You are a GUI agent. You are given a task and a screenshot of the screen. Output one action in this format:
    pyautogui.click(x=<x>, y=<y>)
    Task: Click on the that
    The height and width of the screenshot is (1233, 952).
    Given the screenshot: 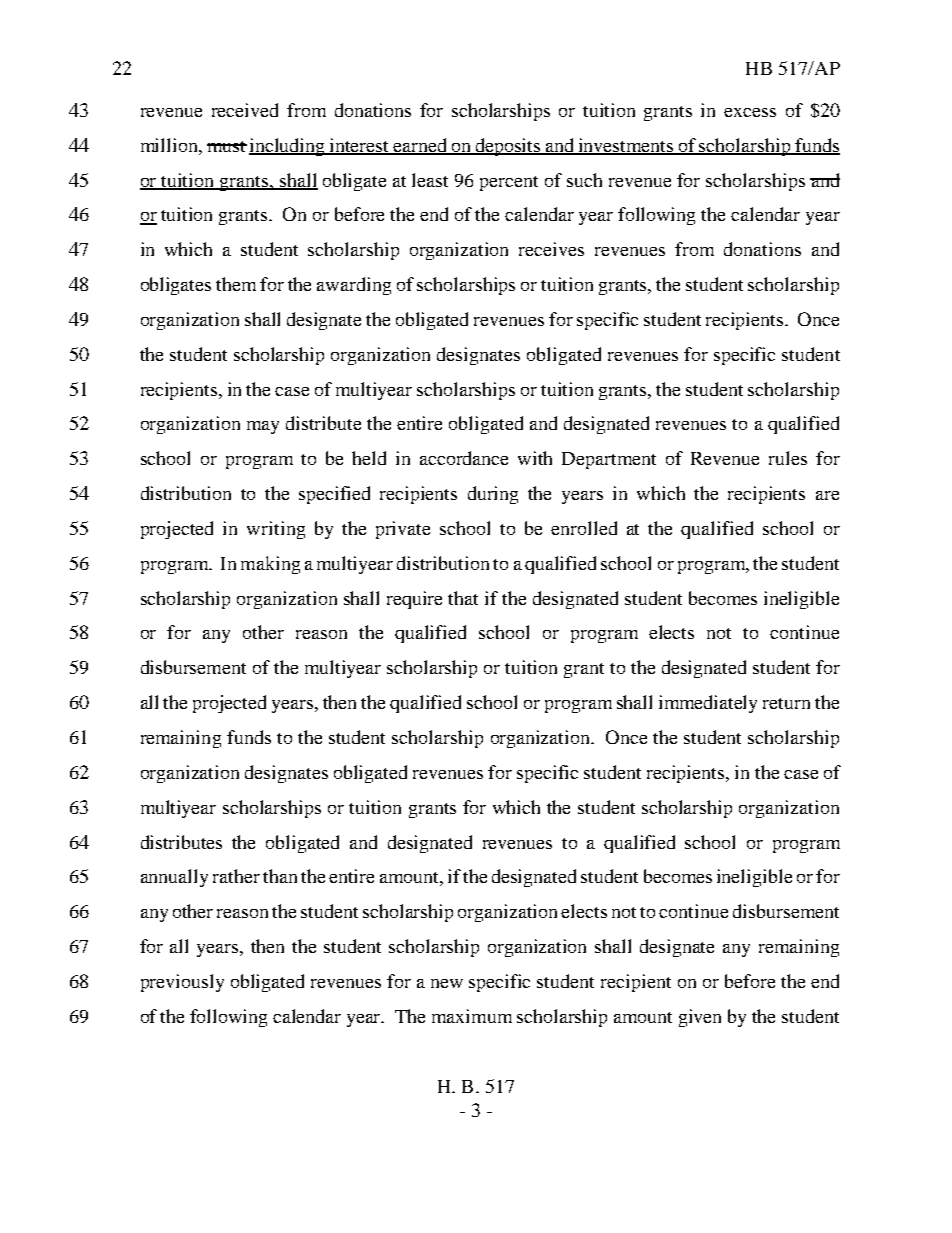 What is the action you would take?
    pyautogui.click(x=463, y=598)
